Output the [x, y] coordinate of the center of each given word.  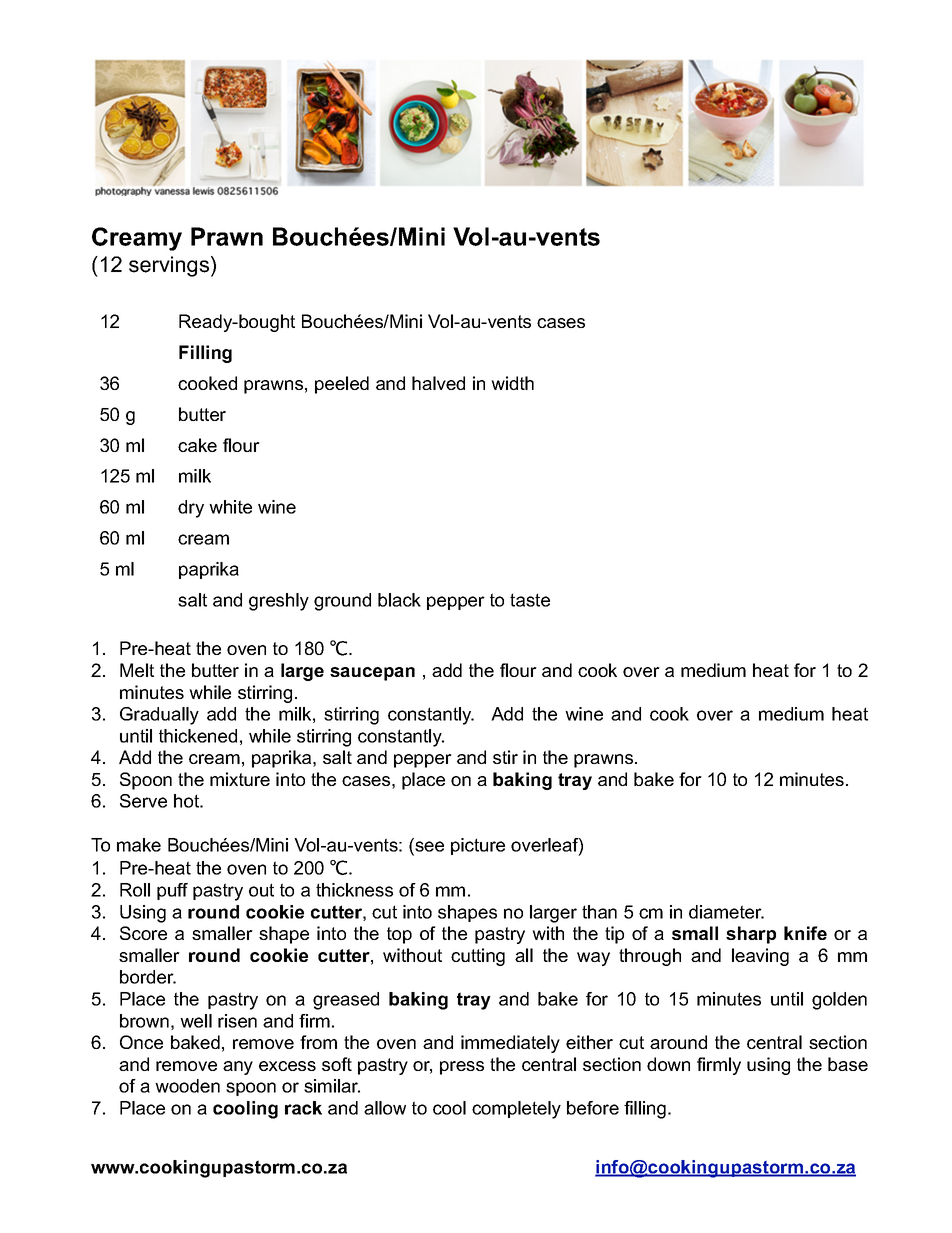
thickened [198, 736]
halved [438, 383]
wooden [187, 1086]
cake [197, 445]
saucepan [372, 674]
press [462, 1068]
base [848, 1064]
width [512, 383]
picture [478, 846]
